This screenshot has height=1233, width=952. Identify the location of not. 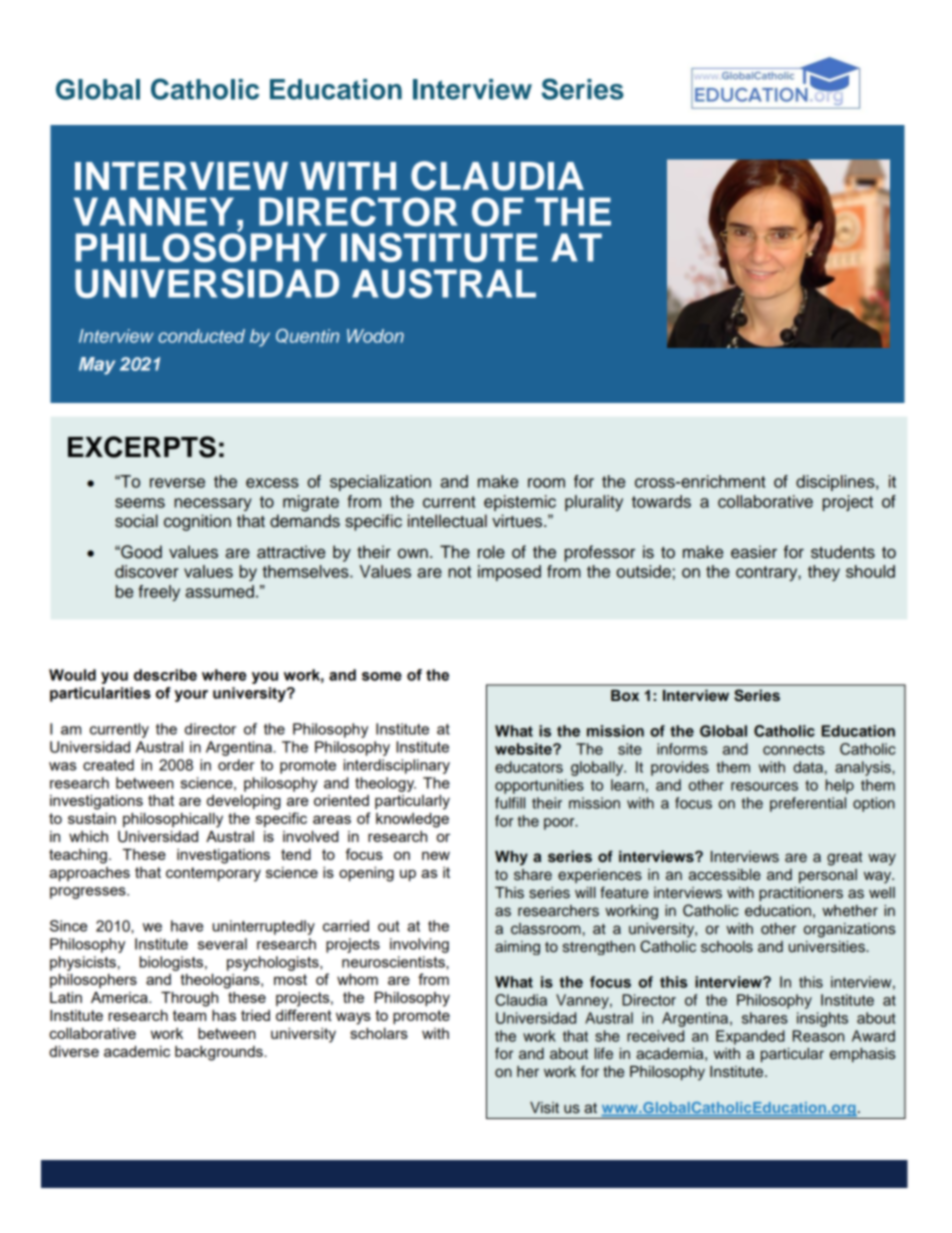
(459, 572).
